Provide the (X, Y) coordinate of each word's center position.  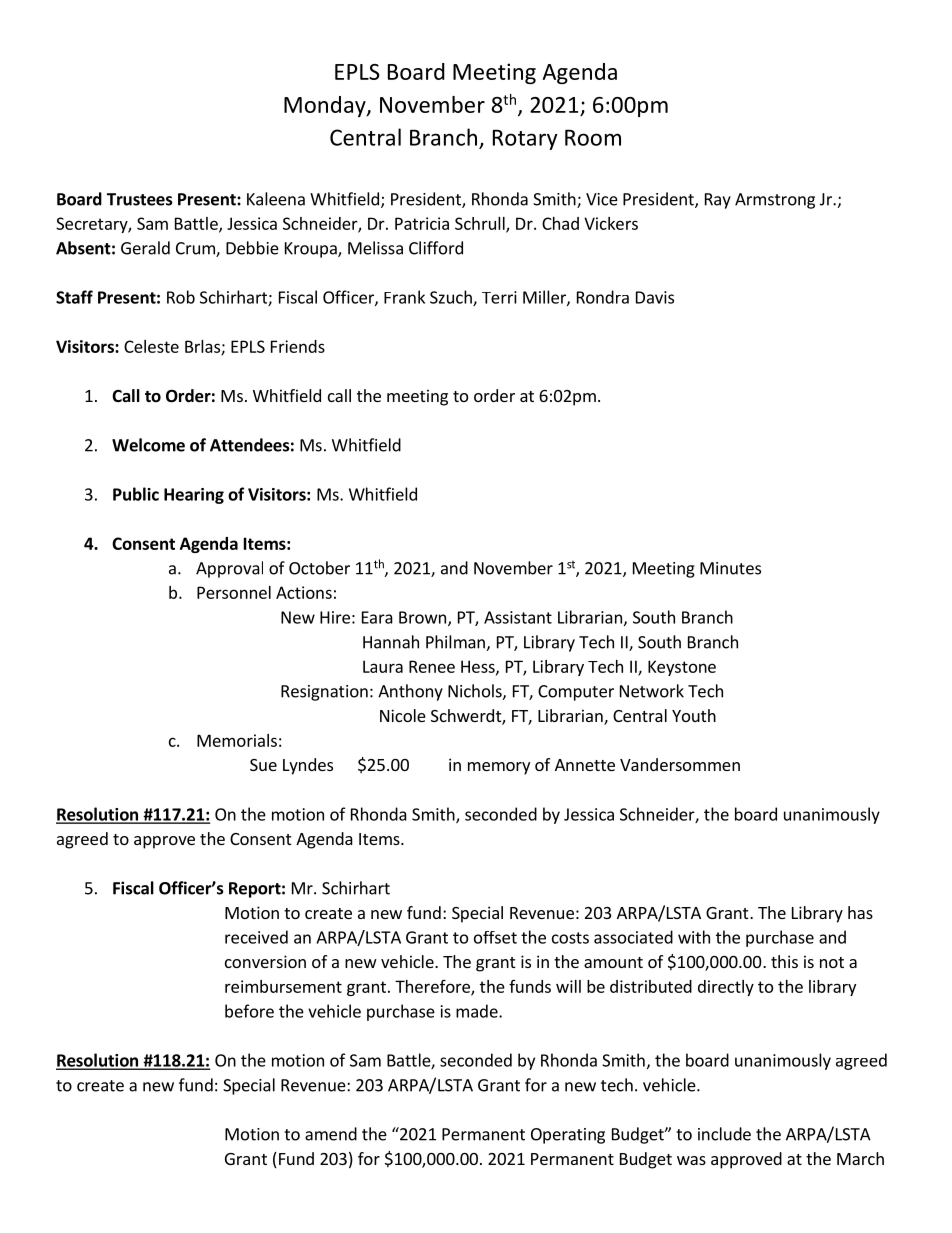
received (256, 937)
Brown (424, 618)
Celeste (151, 346)
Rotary (525, 139)
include (724, 1134)
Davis (655, 297)
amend (331, 1134)
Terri (499, 297)
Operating (568, 1136)
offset (495, 937)
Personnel (234, 592)
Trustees (140, 199)
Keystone (682, 668)
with (694, 937)
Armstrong (775, 201)
